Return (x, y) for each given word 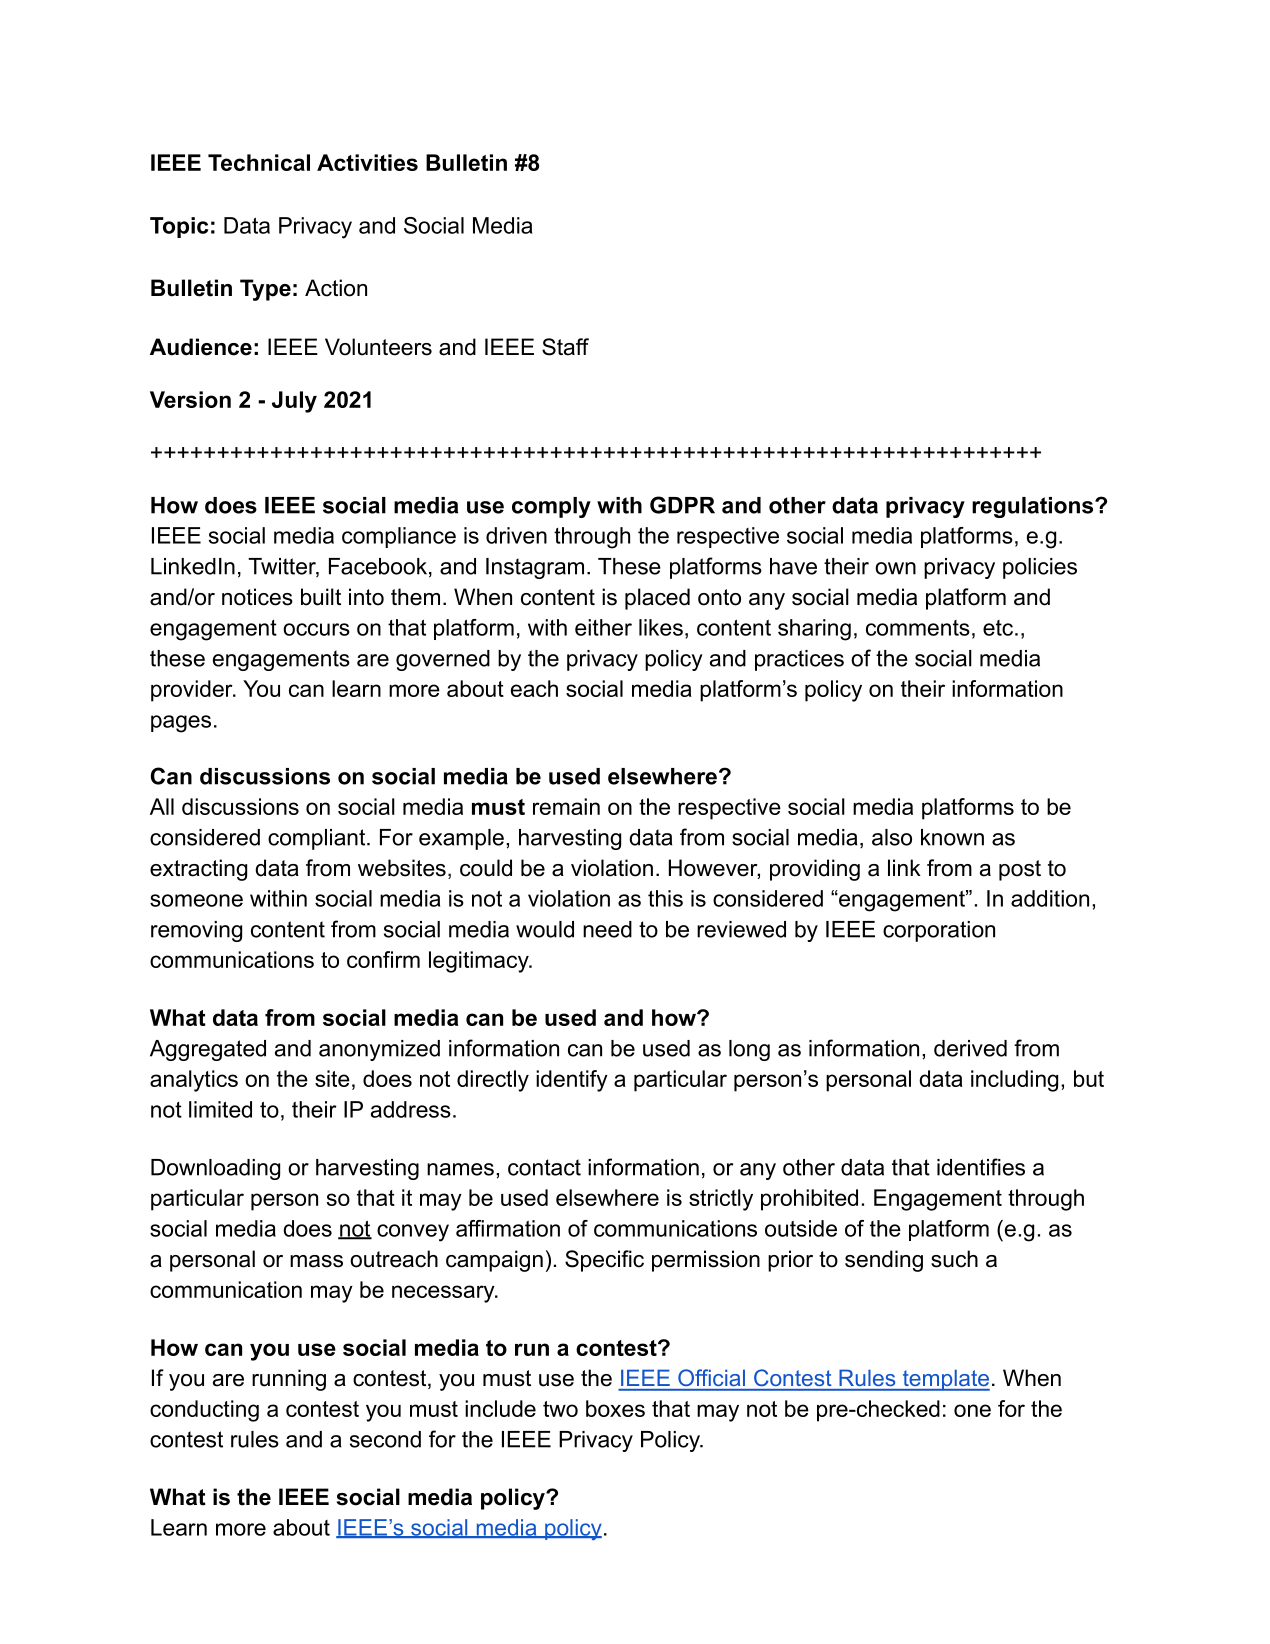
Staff (565, 347)
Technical (259, 162)
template (945, 1380)
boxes (615, 1408)
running (289, 1380)
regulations (1034, 507)
